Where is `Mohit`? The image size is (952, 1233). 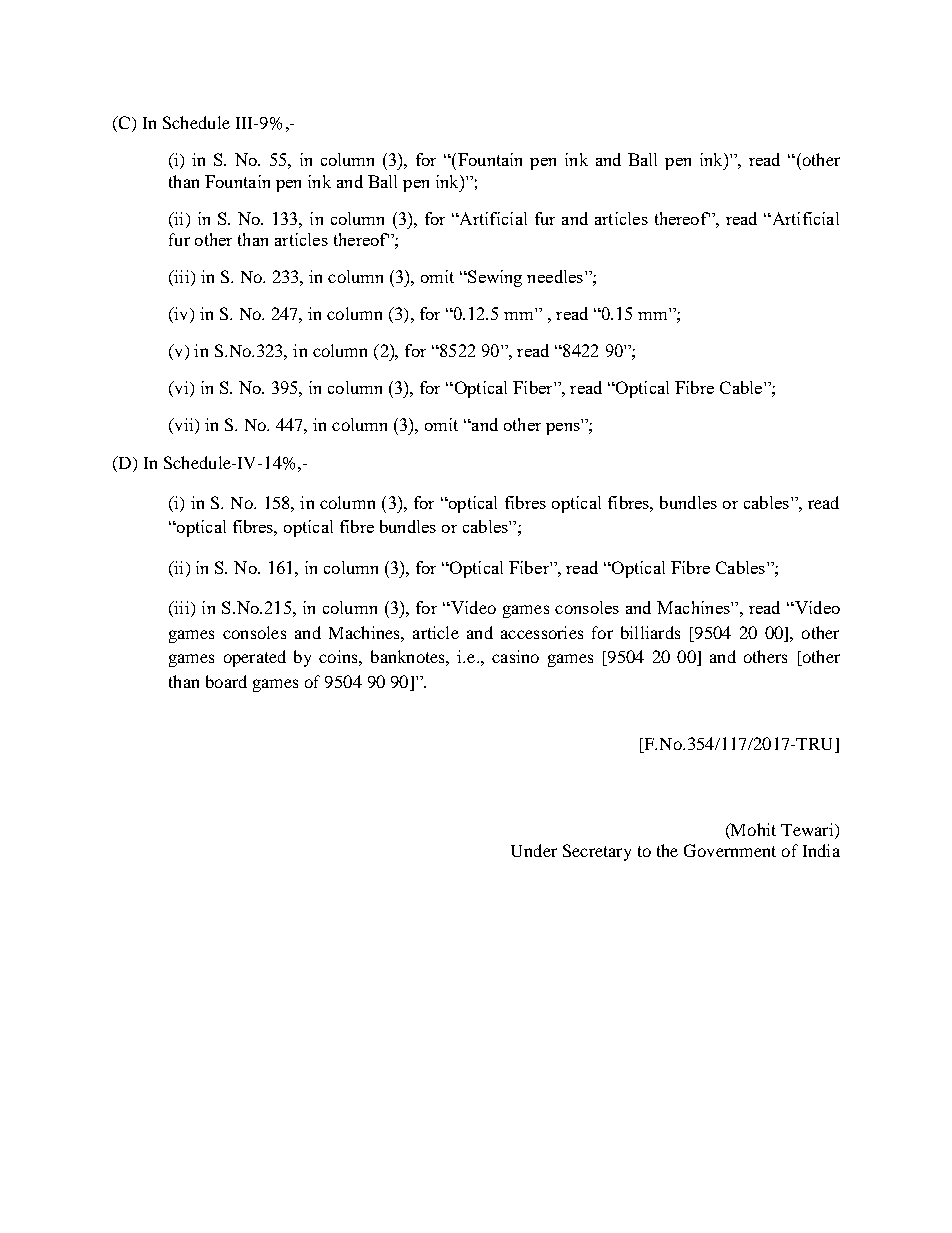 Mohit is located at coordinates (752, 829).
